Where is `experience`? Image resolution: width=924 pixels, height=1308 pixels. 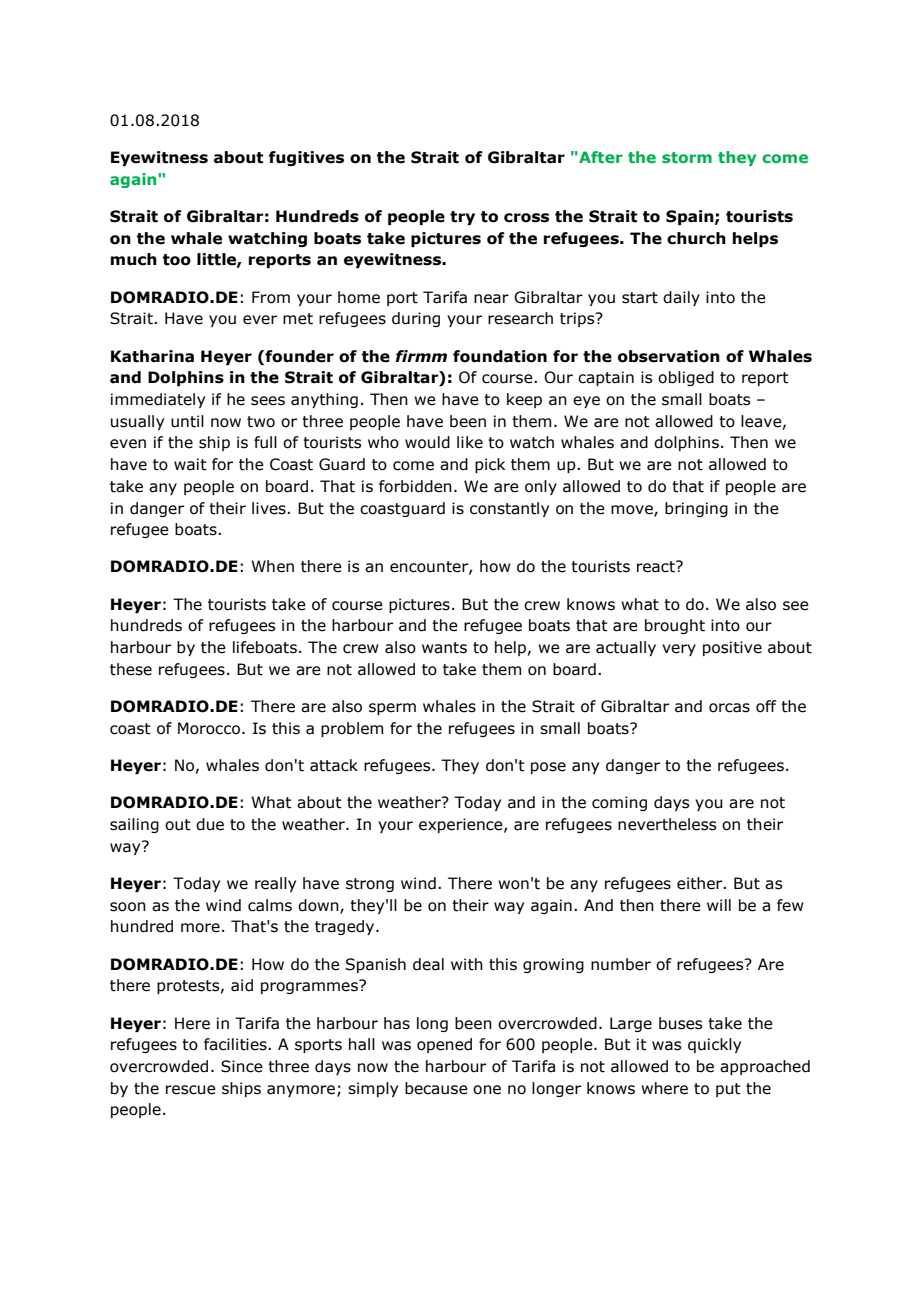
experience is located at coordinates (462, 825).
